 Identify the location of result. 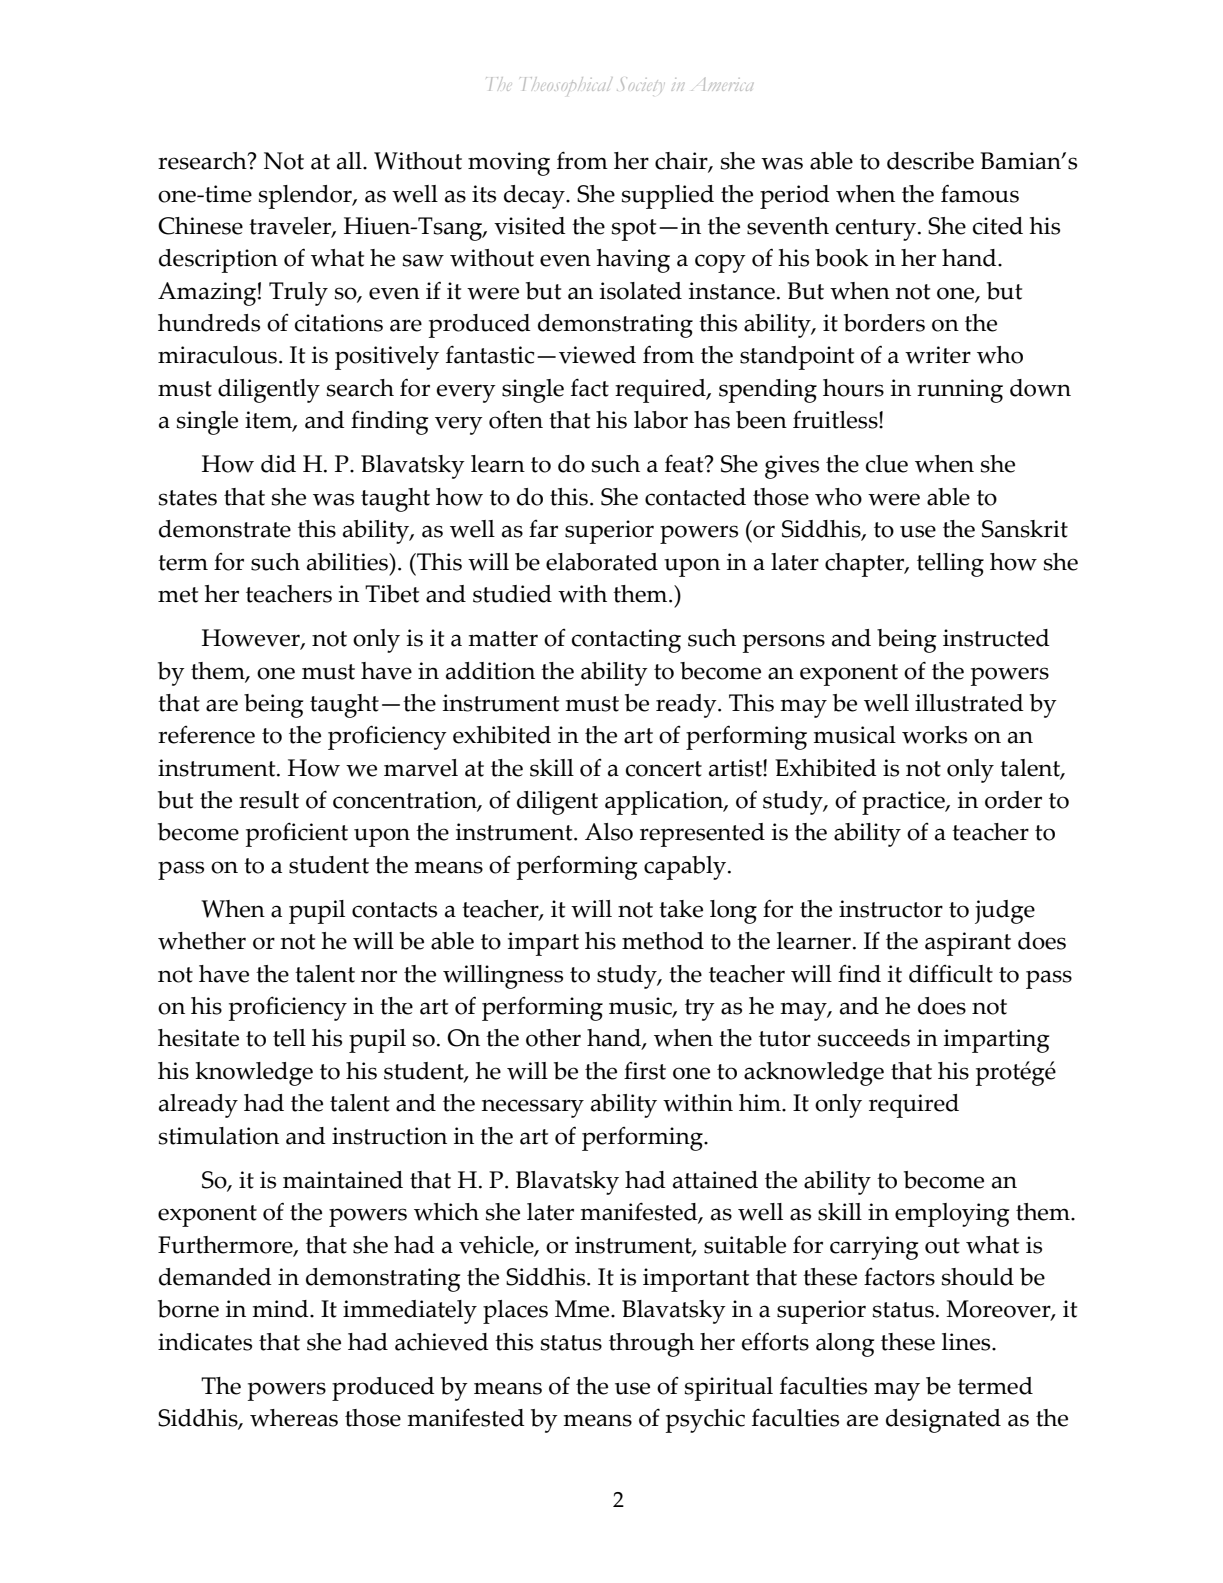
(269, 800).
